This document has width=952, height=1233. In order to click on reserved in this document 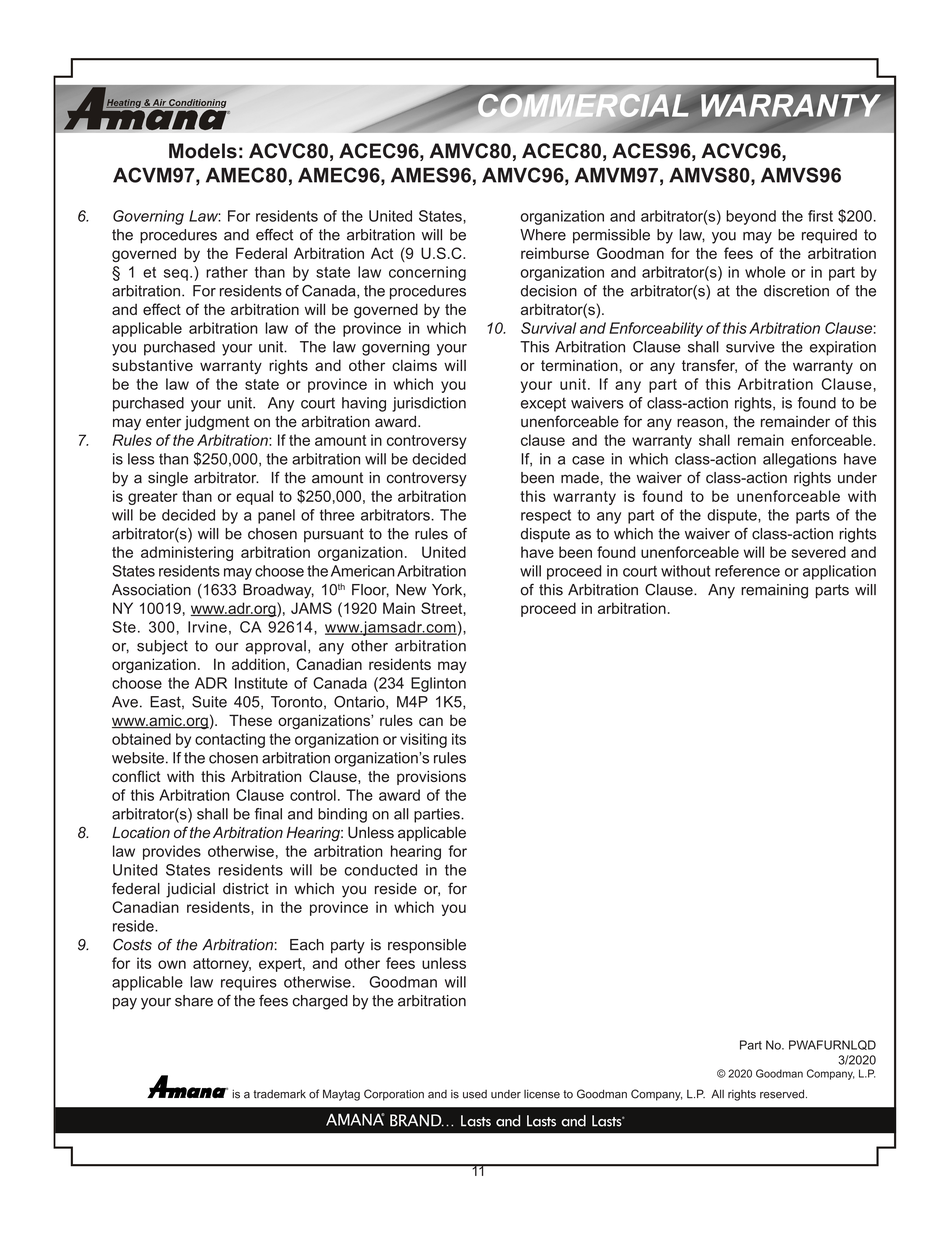, I will do `click(782, 1094)`.
